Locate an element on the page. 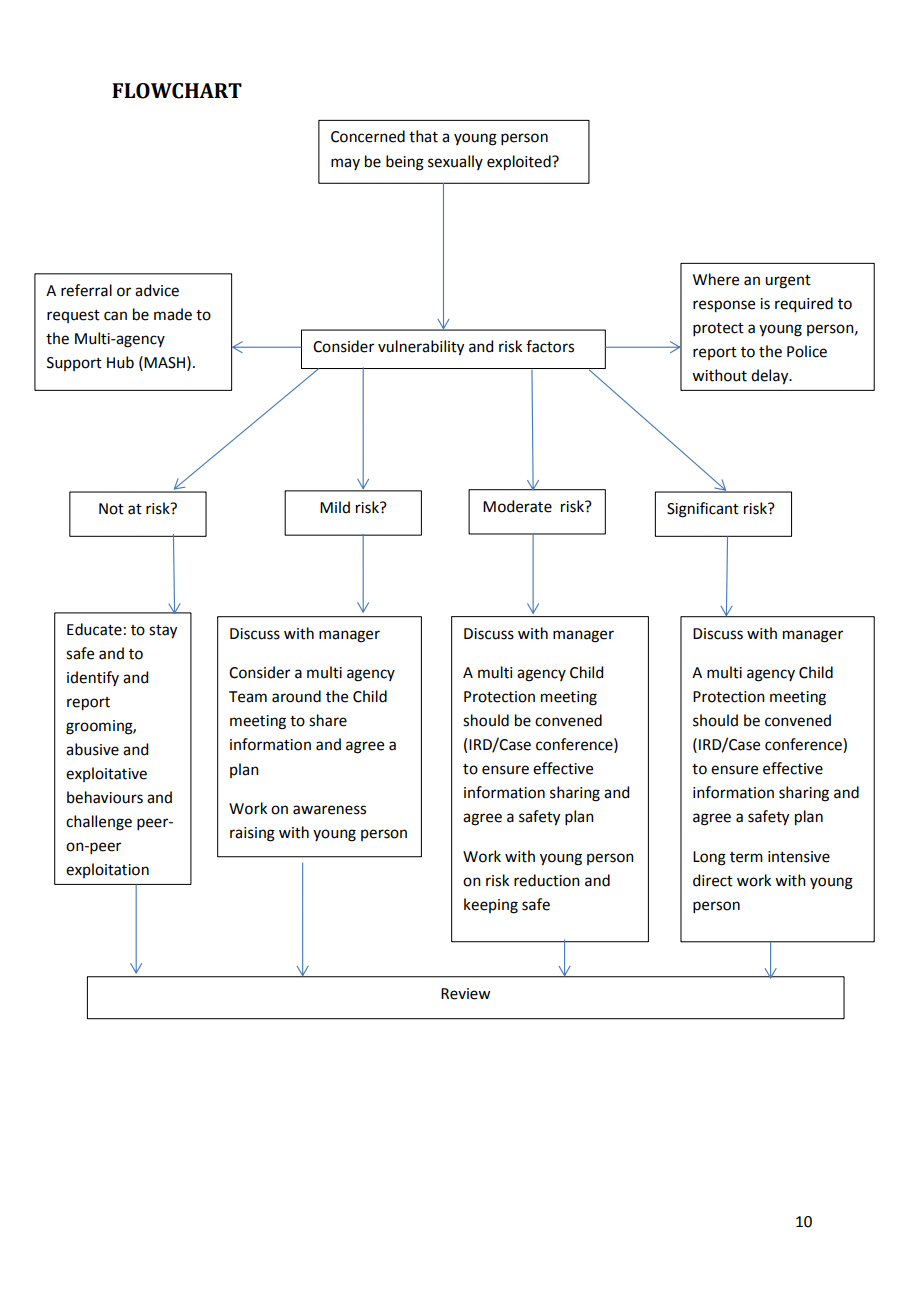 The image size is (924, 1308). Not is located at coordinates (111, 509).
